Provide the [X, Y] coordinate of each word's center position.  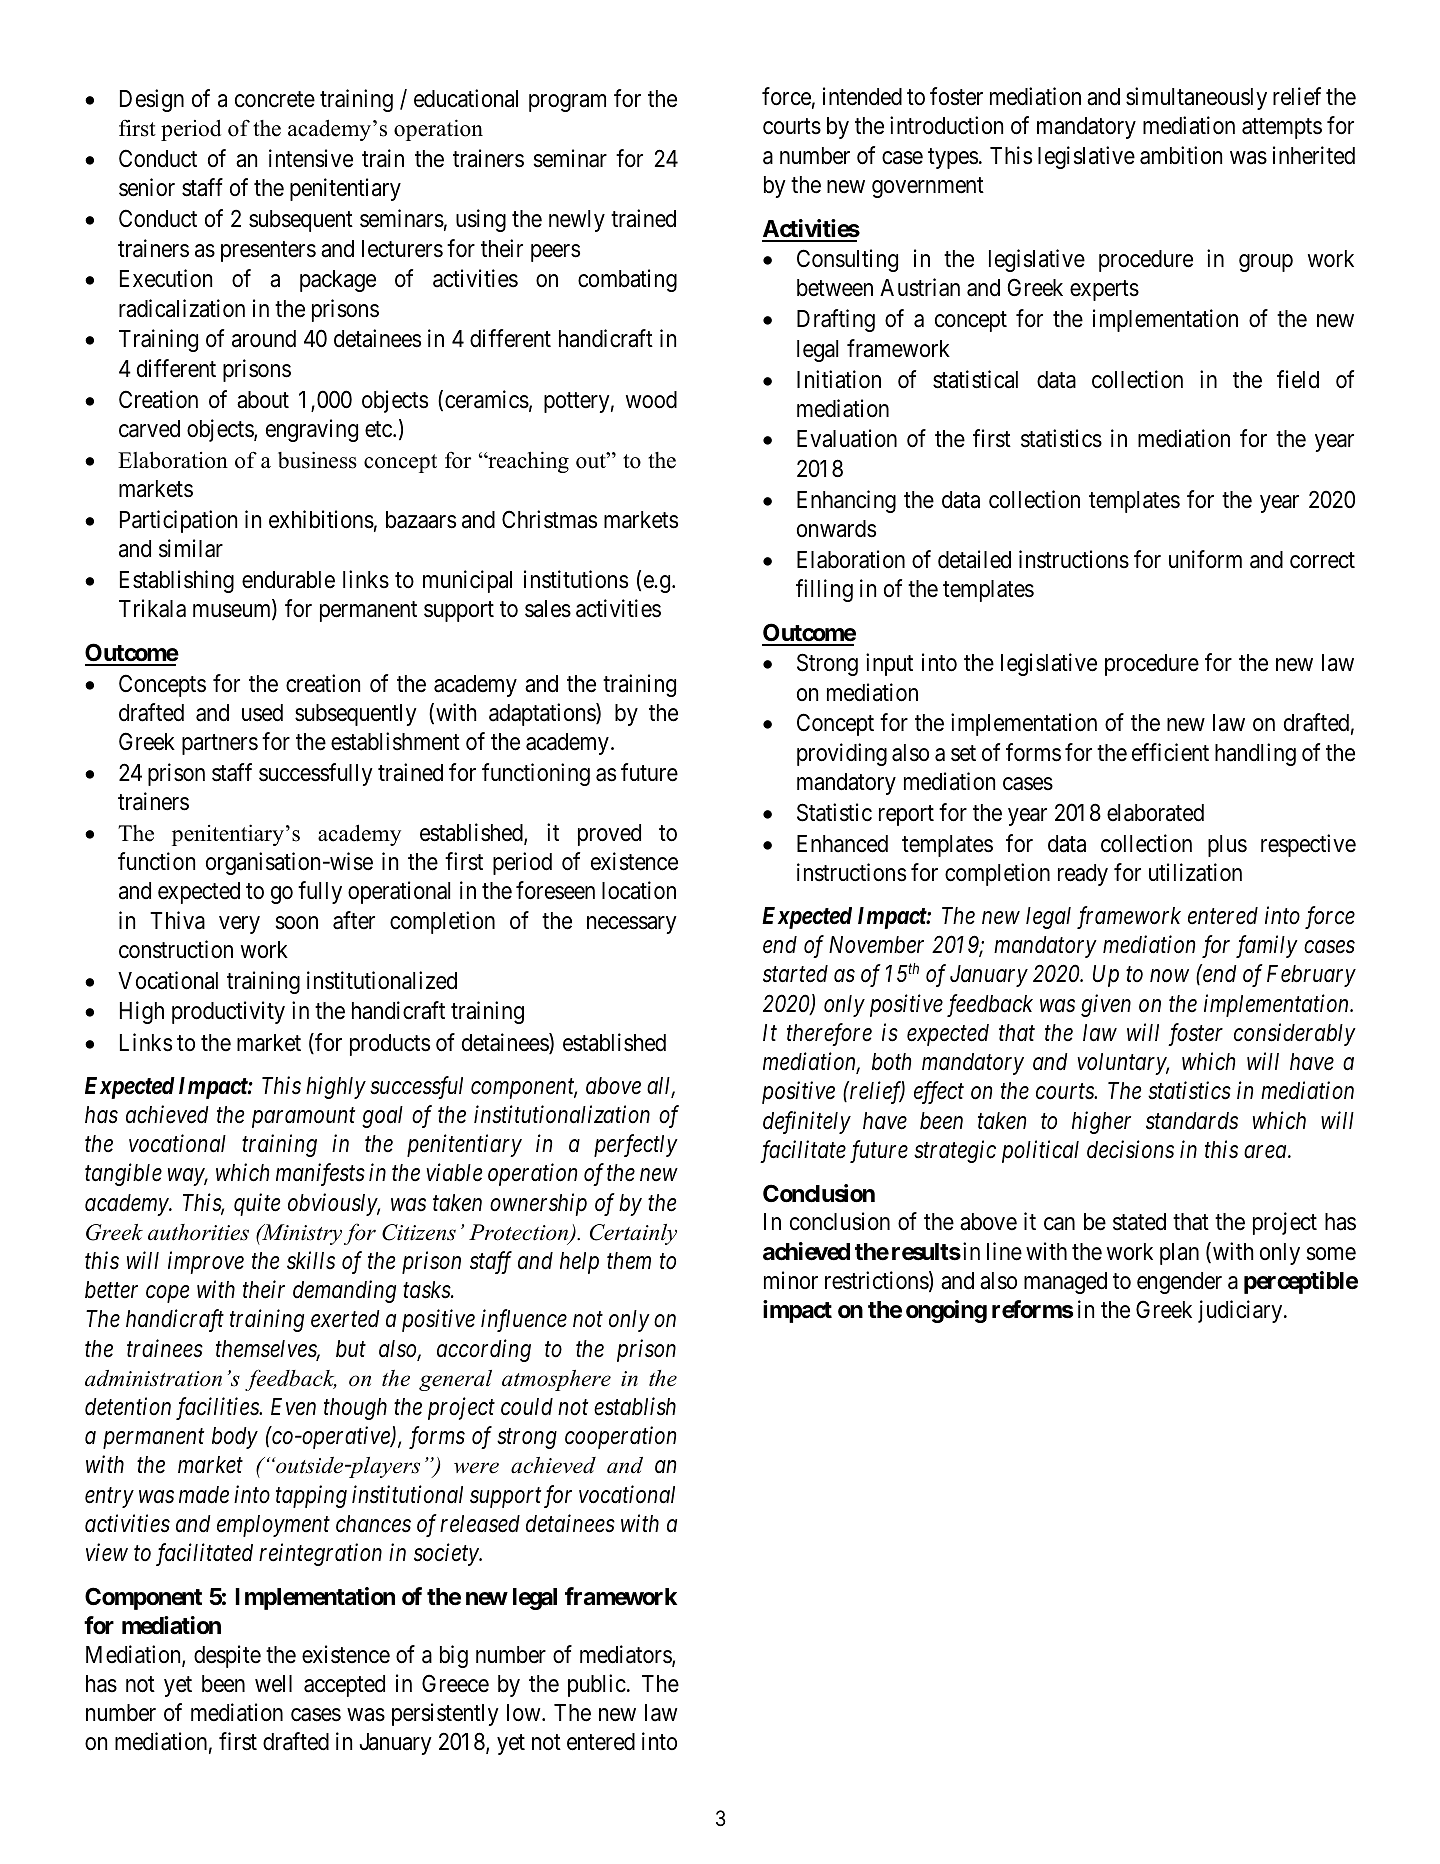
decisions [1130, 1149]
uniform [1205, 559]
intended [862, 96]
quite [257, 1204]
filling [824, 590]
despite [227, 1656]
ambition [1181, 155]
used [262, 713]
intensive [311, 158]
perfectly [636, 1145]
